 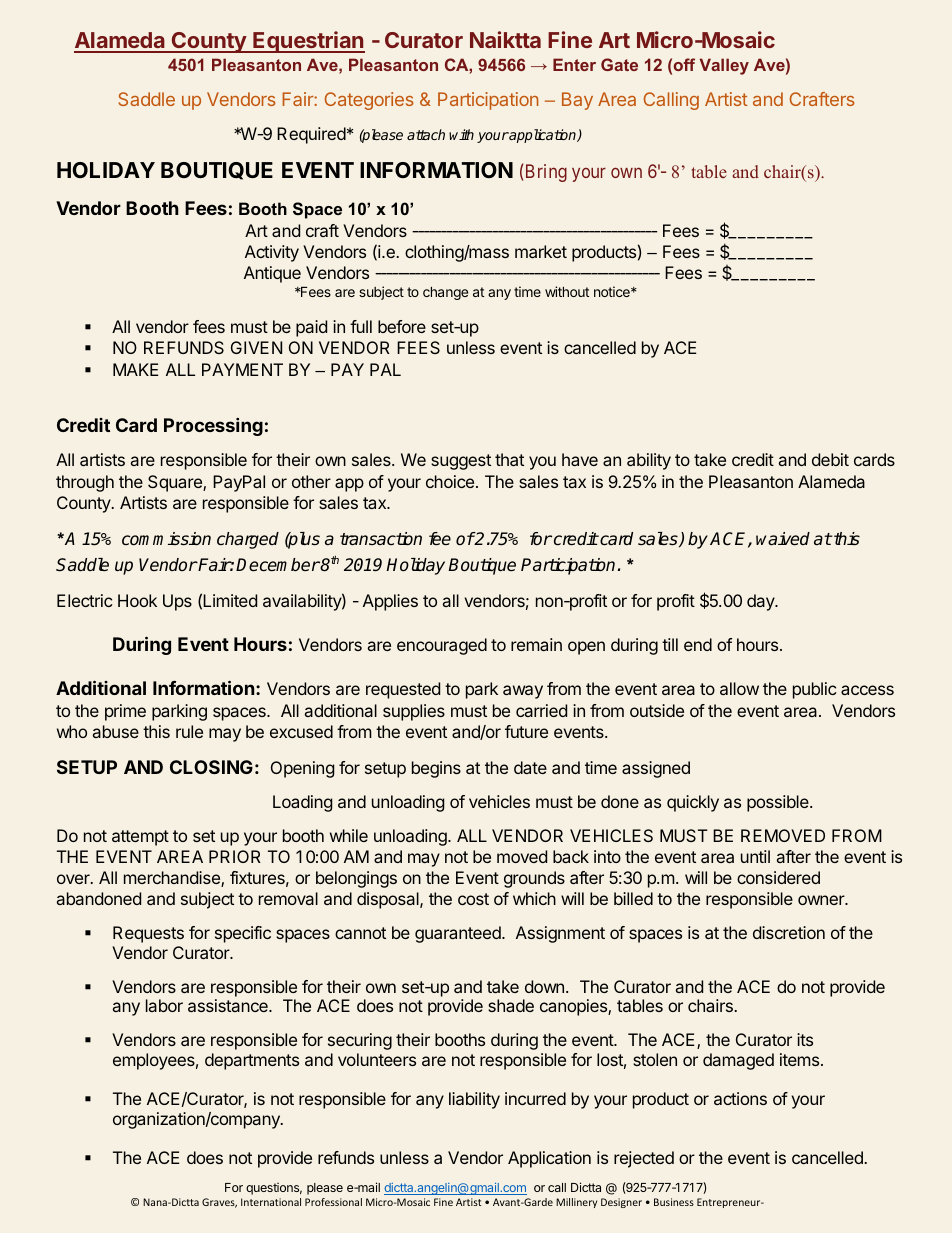 What do you see at coordinates (402, 326) in the screenshot?
I see `before` at bounding box center [402, 326].
